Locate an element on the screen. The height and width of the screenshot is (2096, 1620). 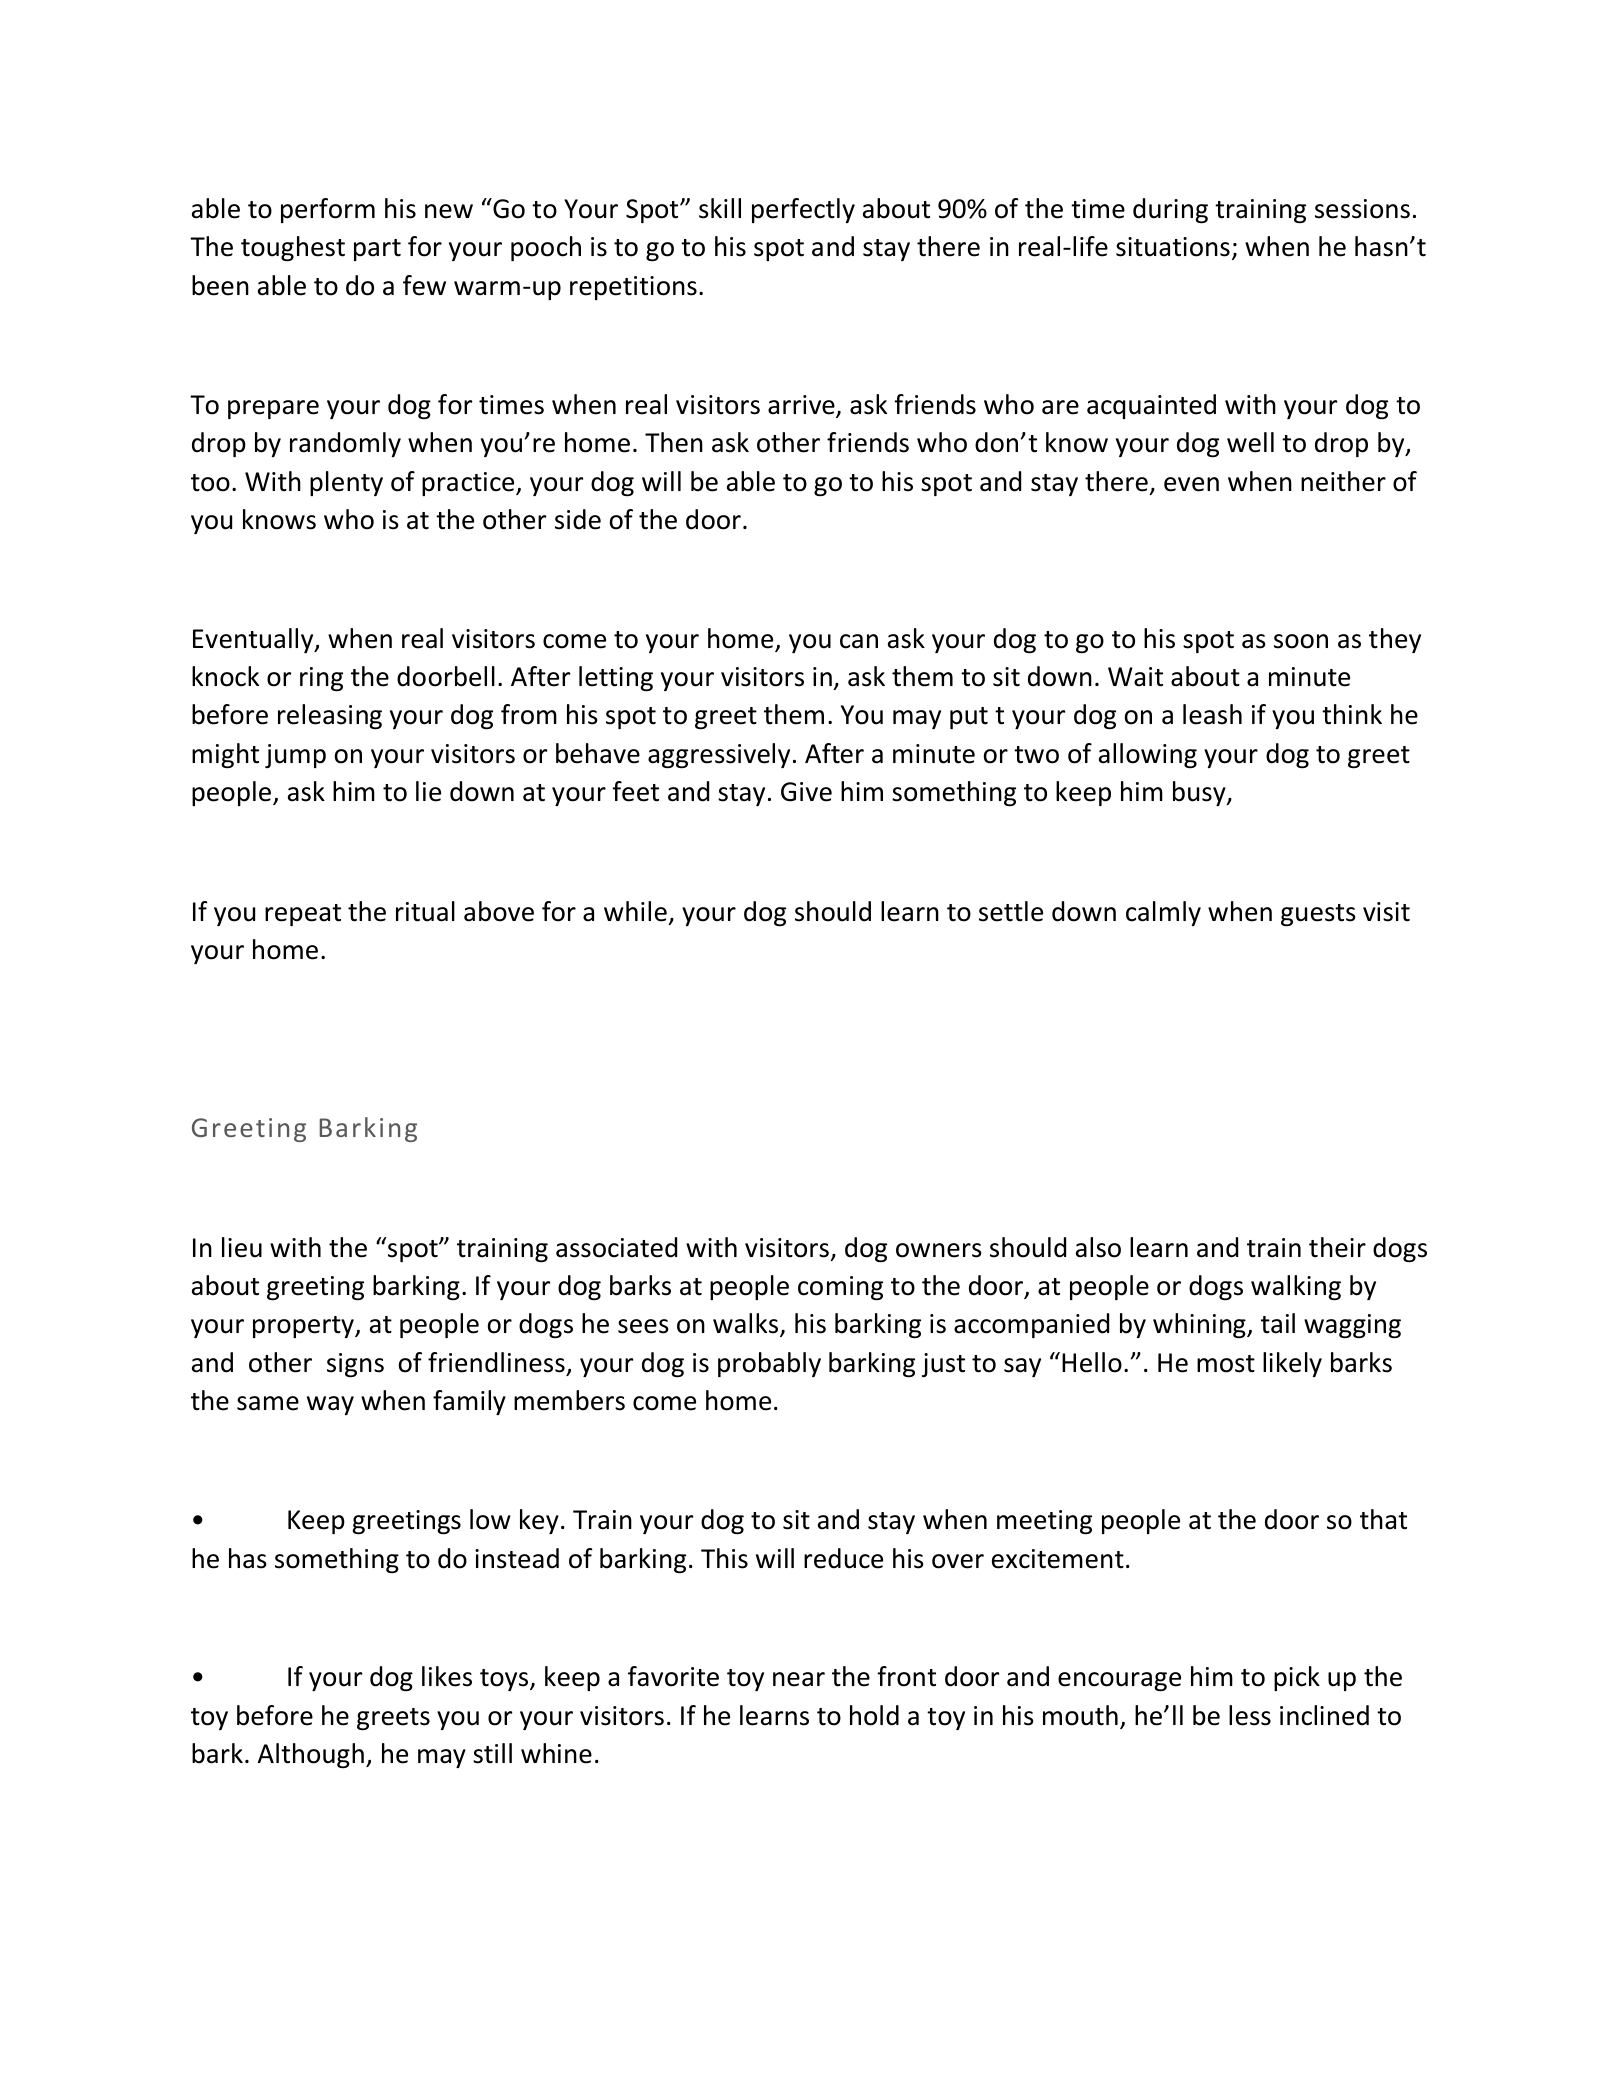
near is located at coordinates (799, 1679).
